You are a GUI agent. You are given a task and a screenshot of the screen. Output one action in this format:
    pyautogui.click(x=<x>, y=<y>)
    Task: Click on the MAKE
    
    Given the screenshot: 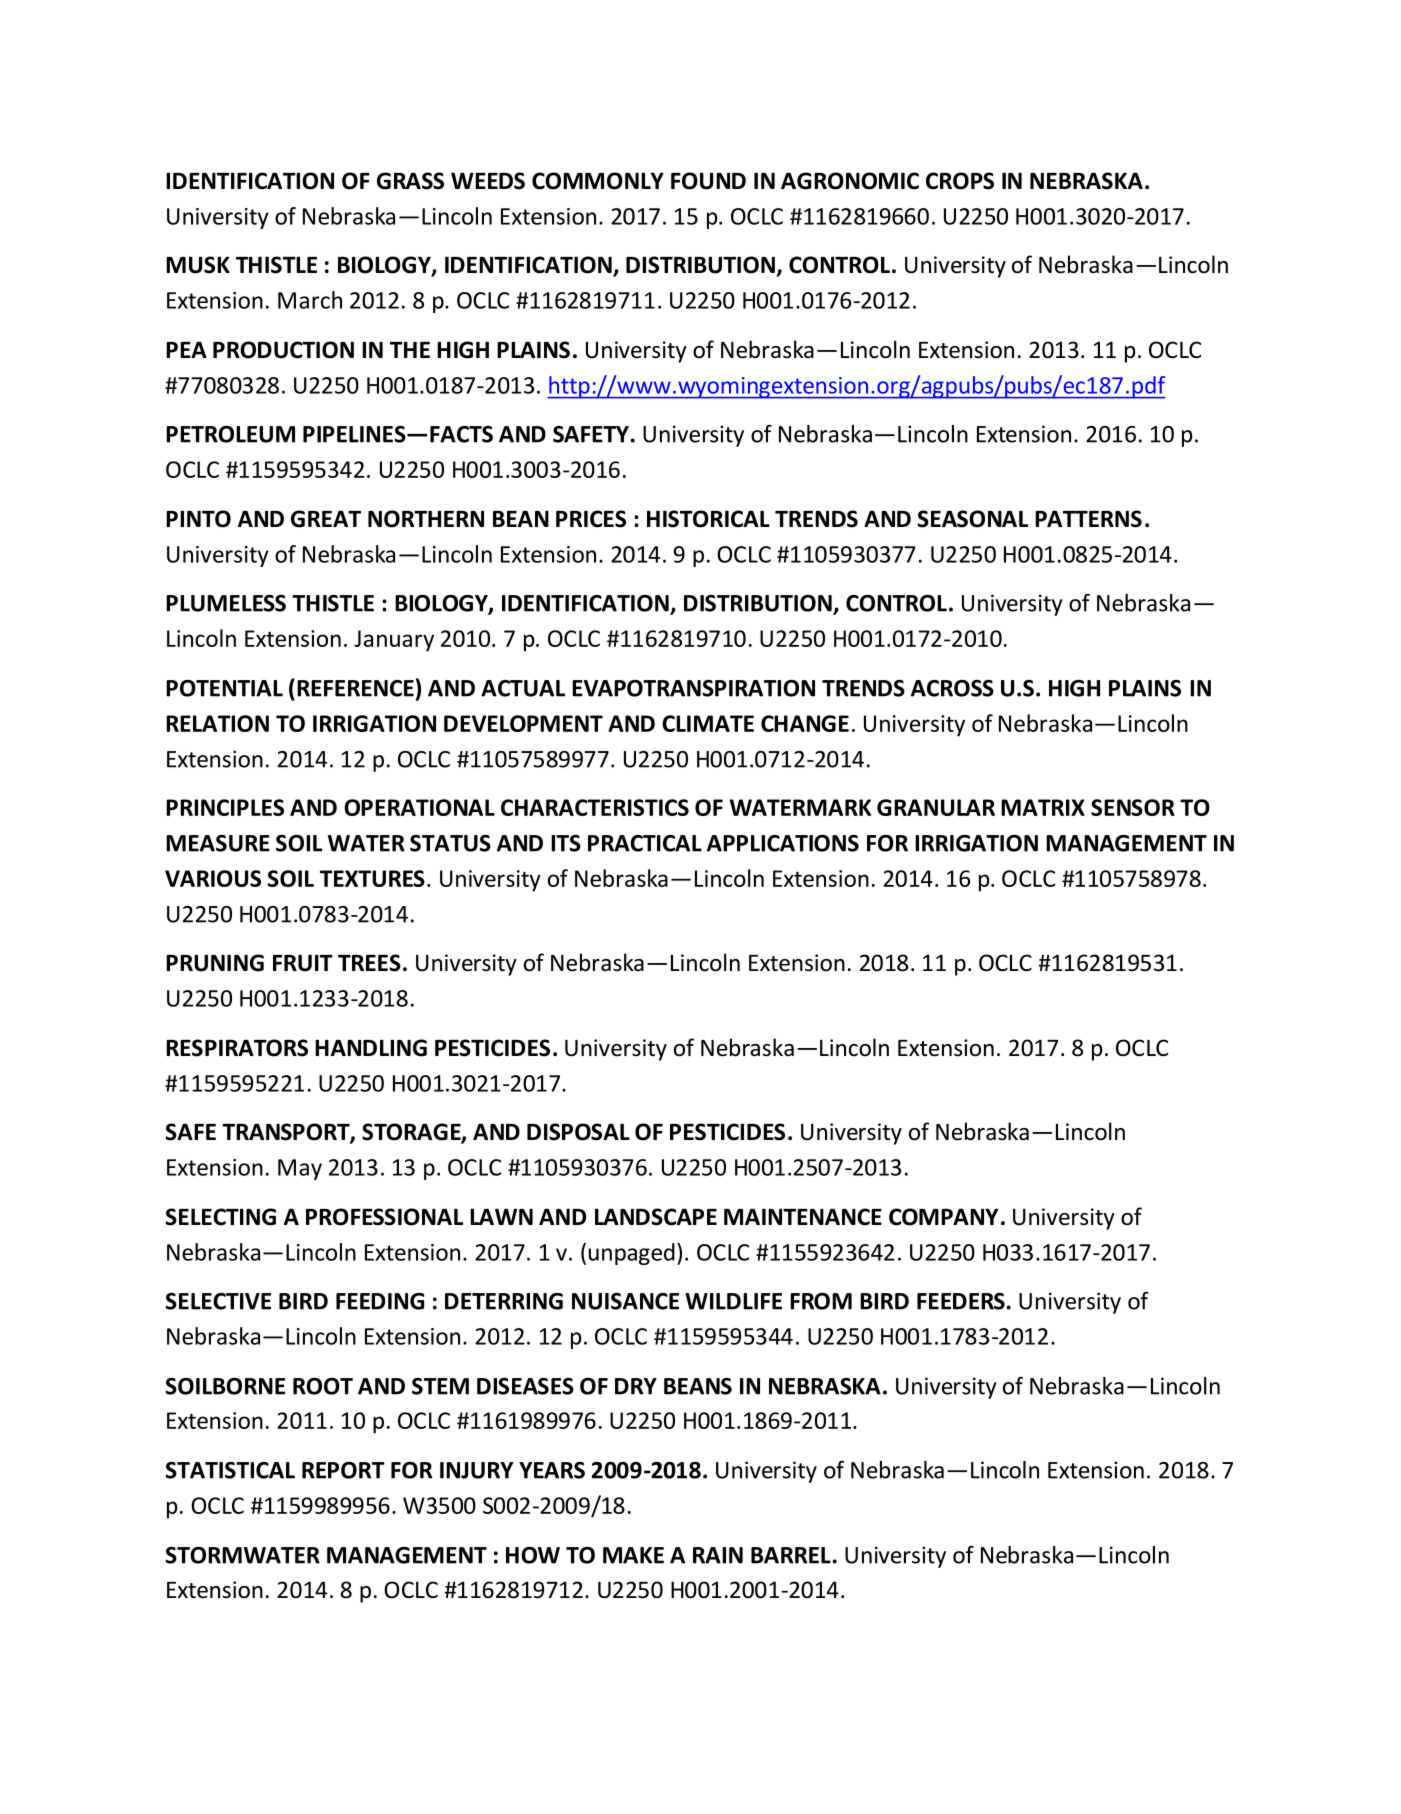 What is the action you would take?
    pyautogui.click(x=633, y=1555)
